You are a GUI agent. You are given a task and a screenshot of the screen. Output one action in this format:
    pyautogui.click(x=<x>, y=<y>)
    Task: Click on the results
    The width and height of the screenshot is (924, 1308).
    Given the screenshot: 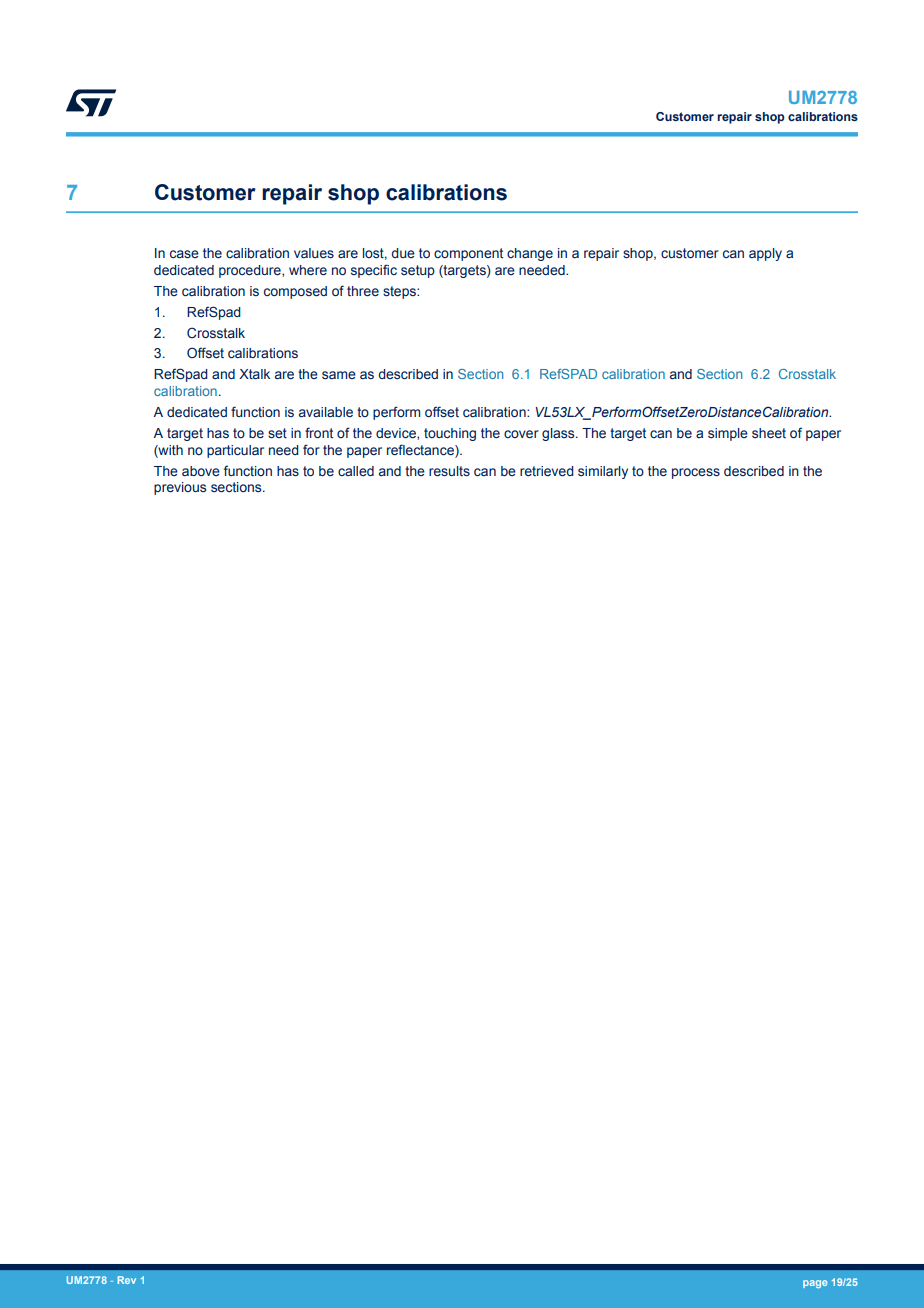 What is the action you would take?
    pyautogui.click(x=449, y=471)
